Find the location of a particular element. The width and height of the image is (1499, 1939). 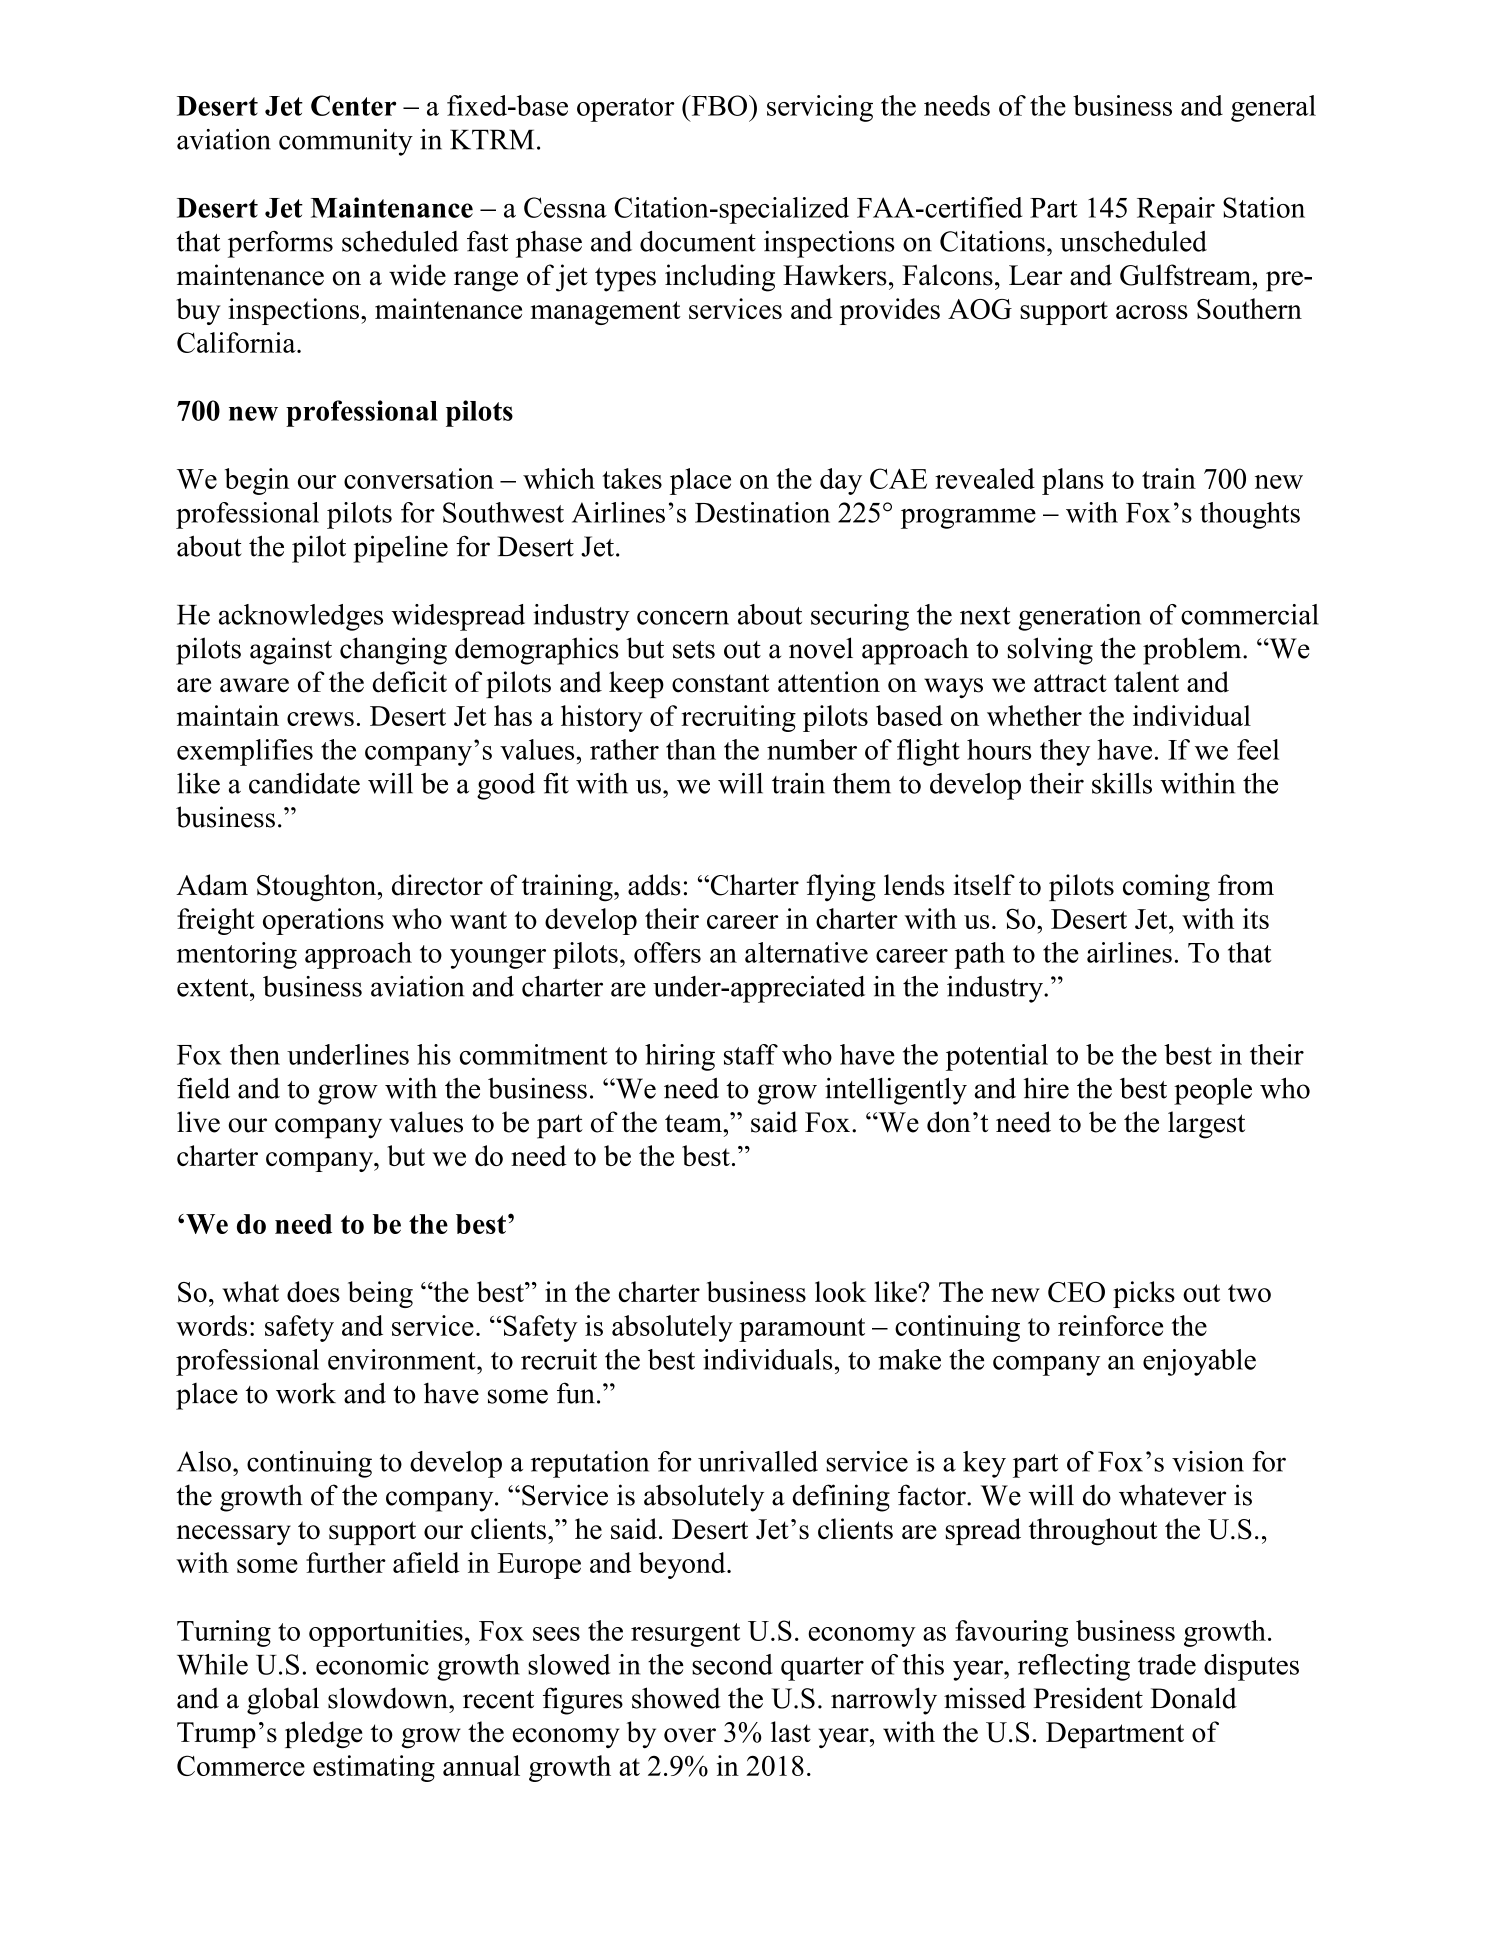

team is located at coordinates (694, 1123).
